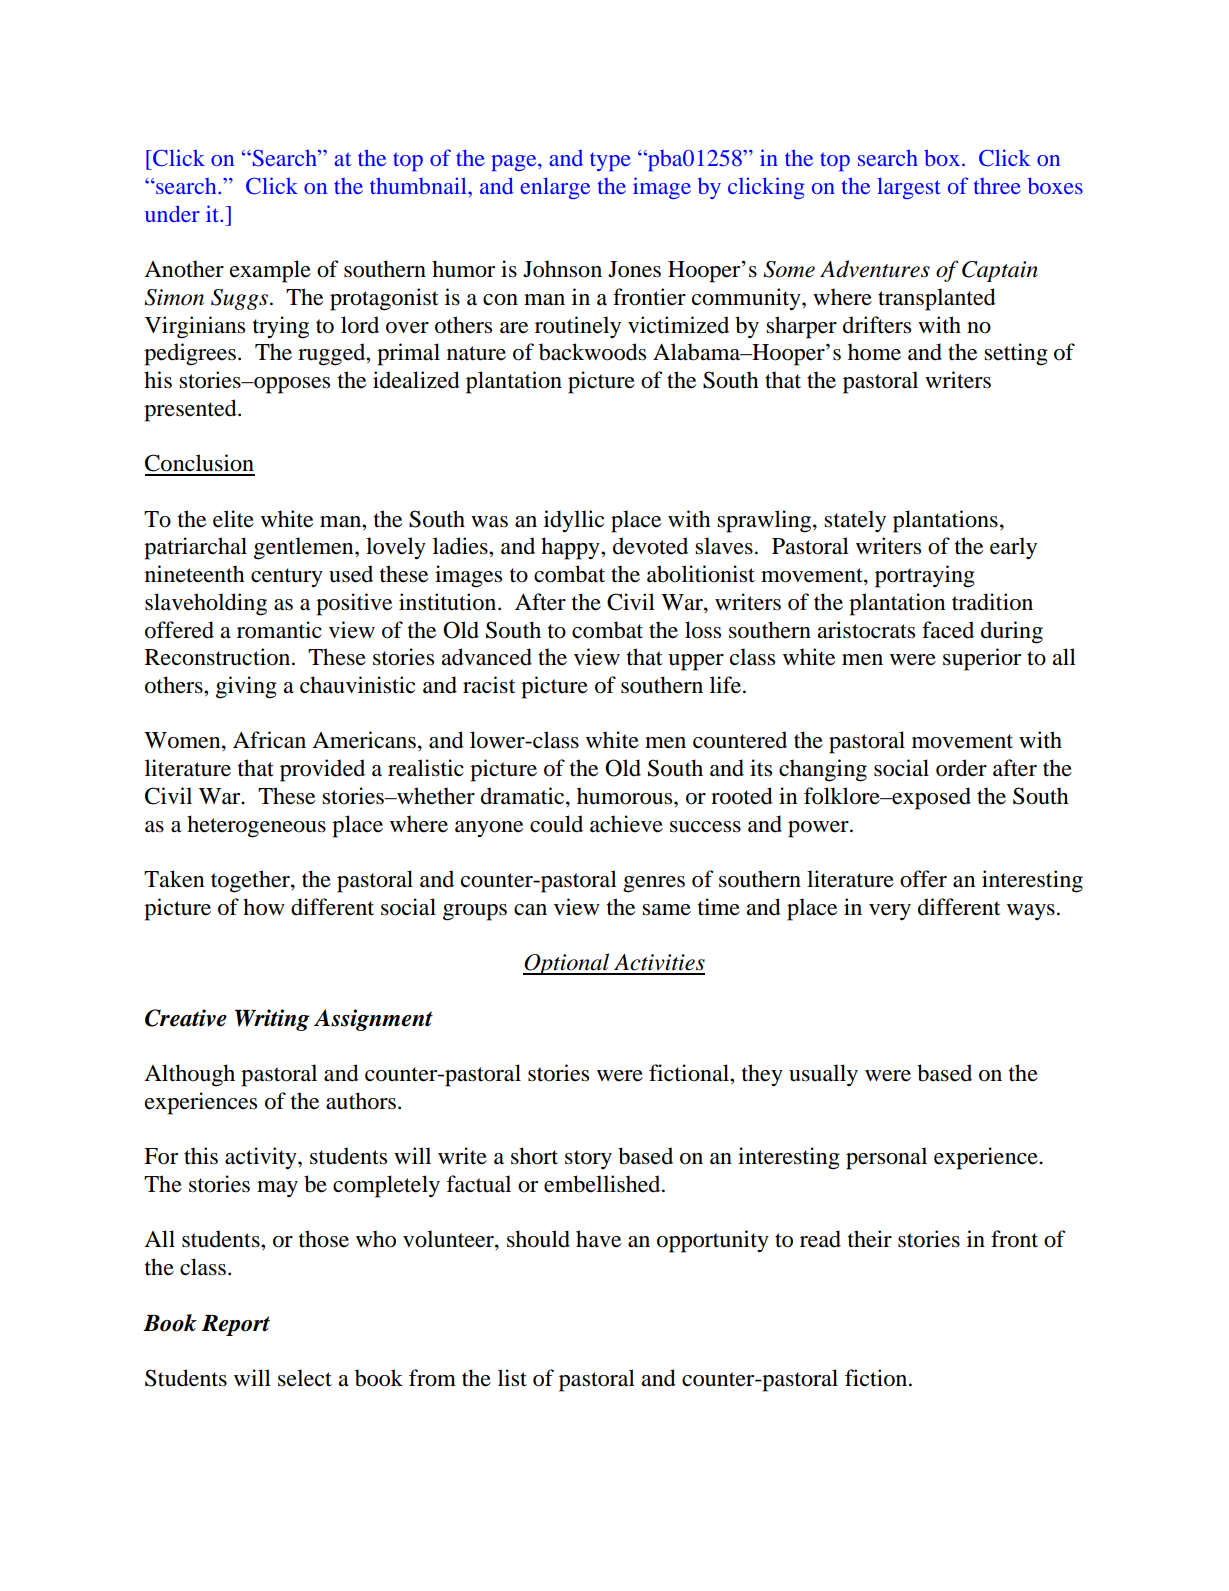  Describe the element at coordinates (626, 824) in the document. I see `achieve` at that location.
